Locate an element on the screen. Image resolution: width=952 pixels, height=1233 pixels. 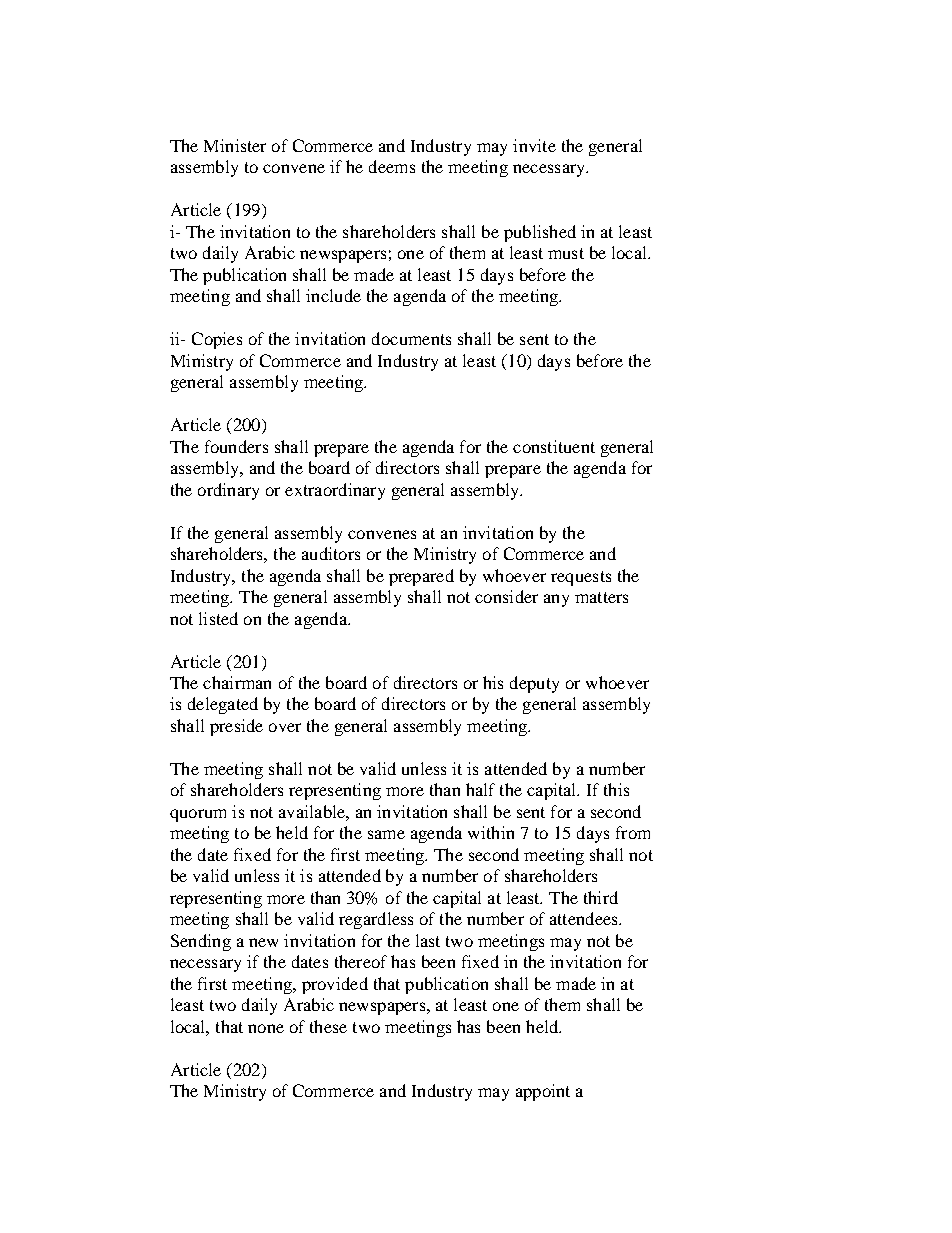
none is located at coordinates (266, 1028).
